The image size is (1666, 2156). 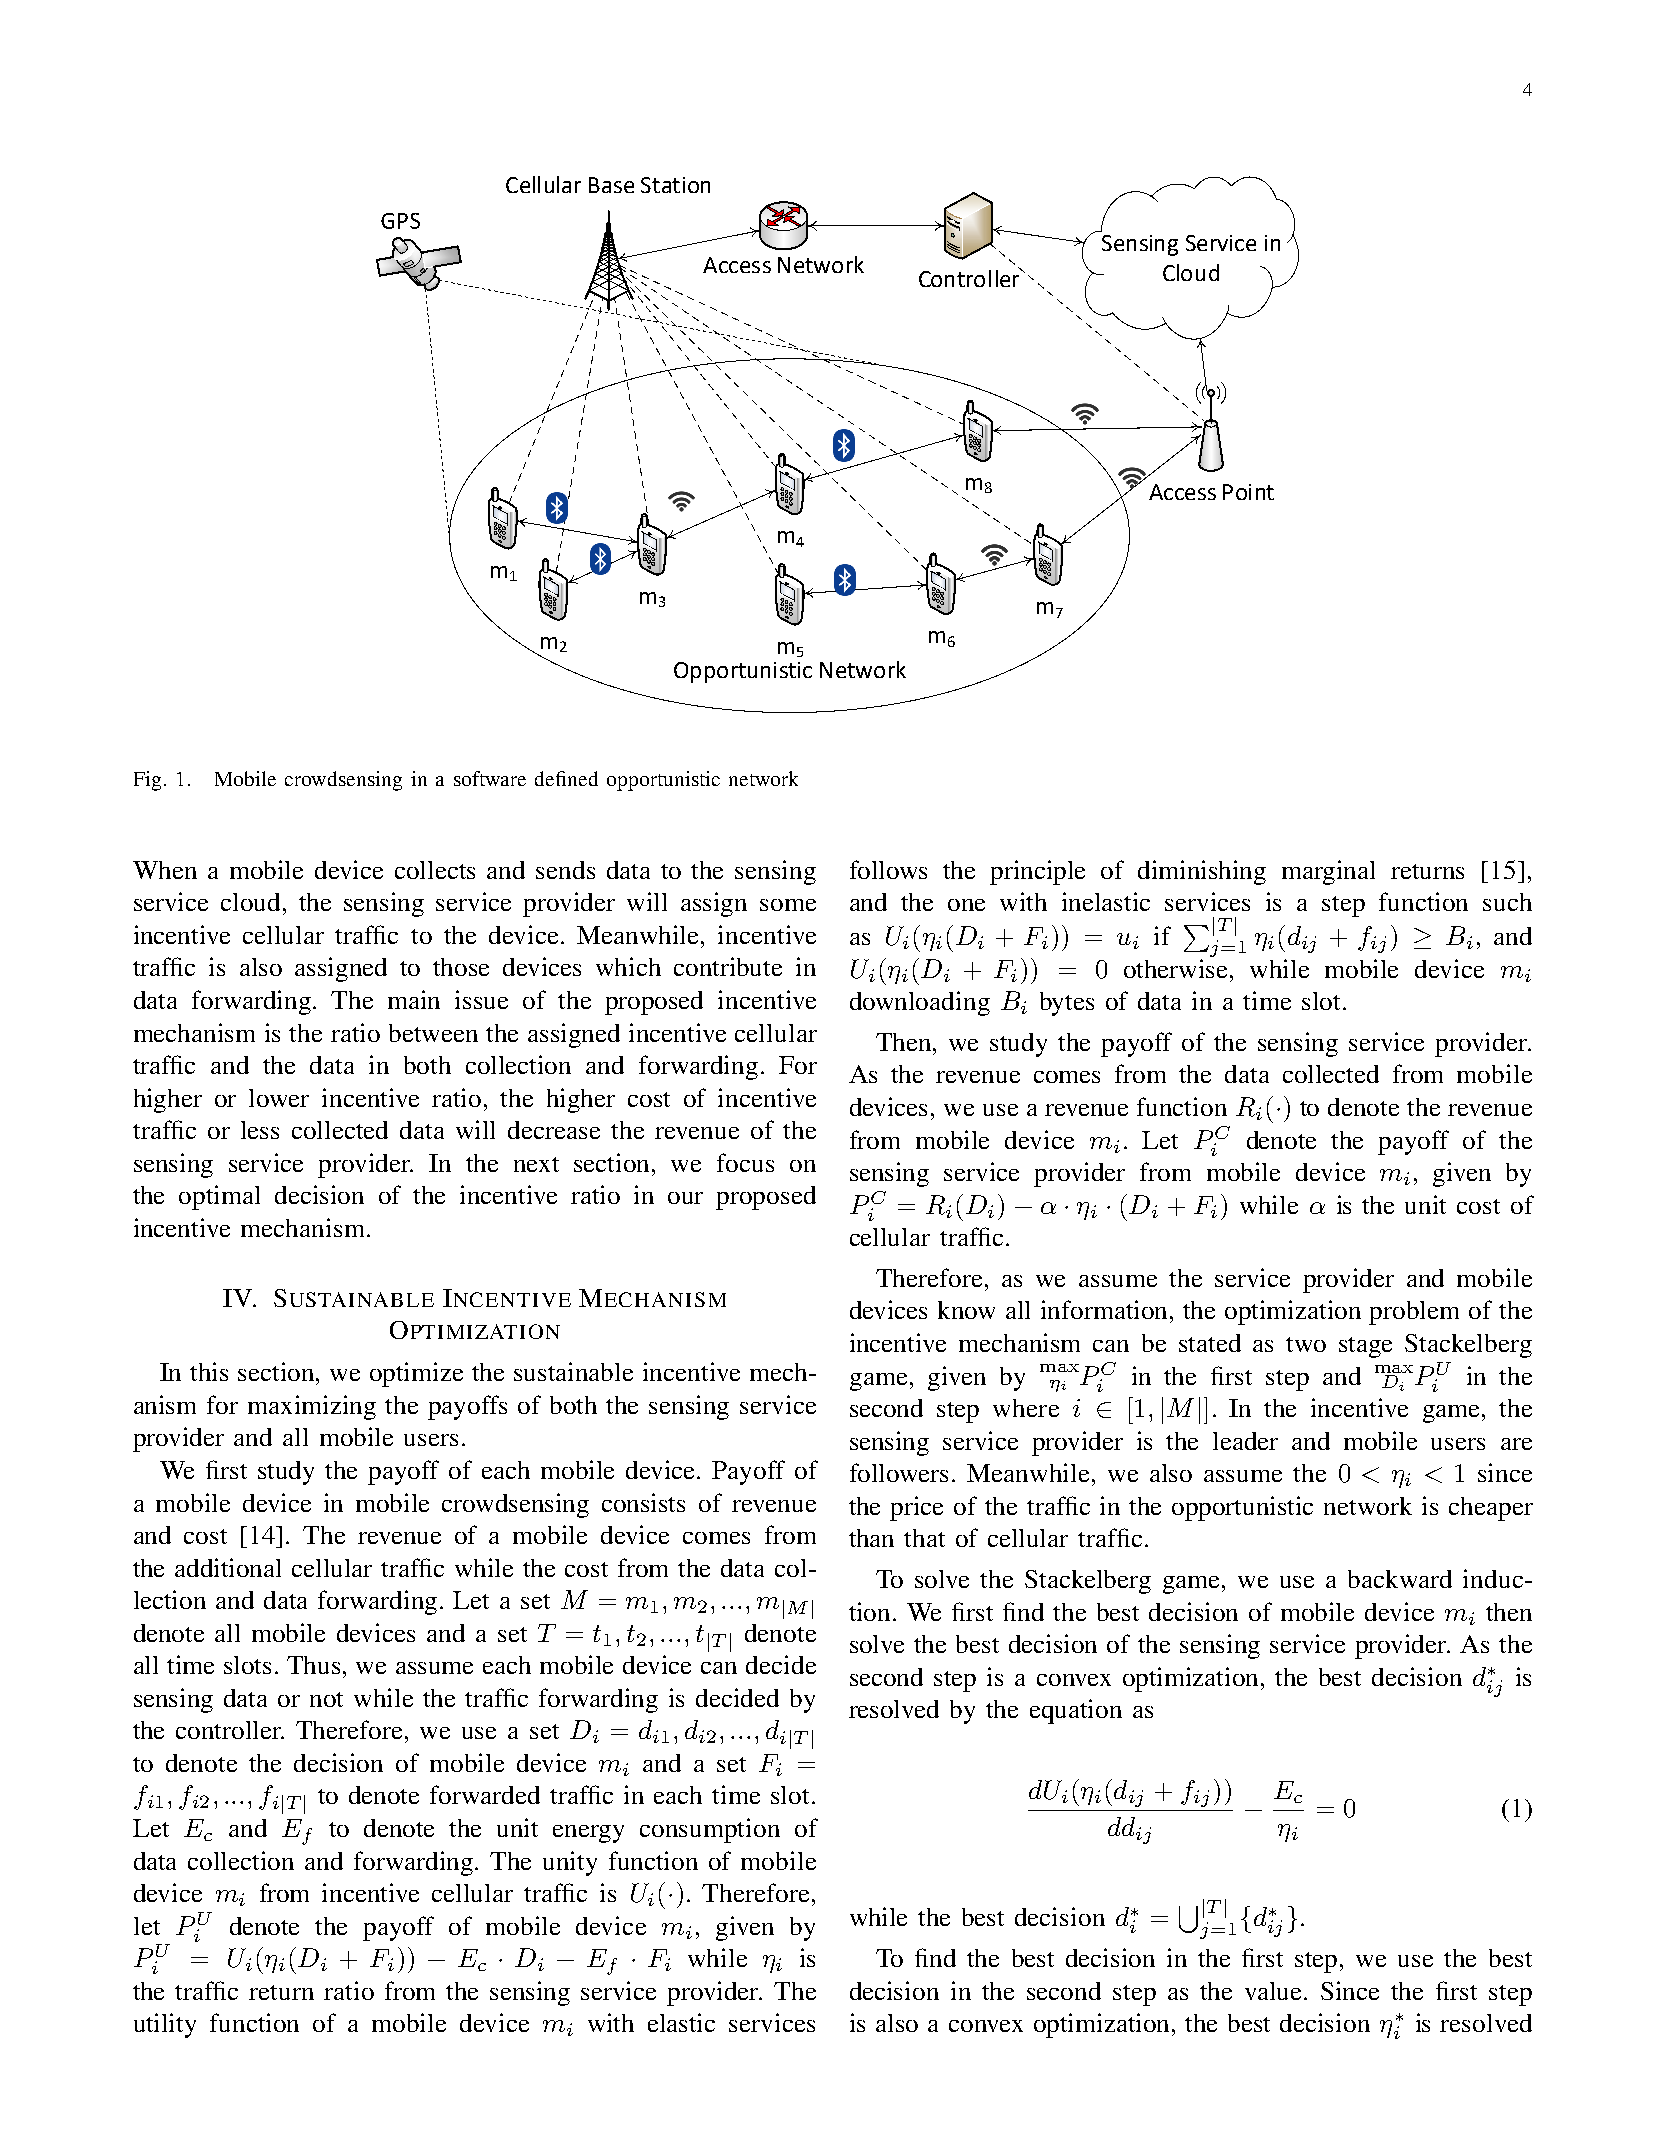 I want to click on follows, so click(x=888, y=869).
